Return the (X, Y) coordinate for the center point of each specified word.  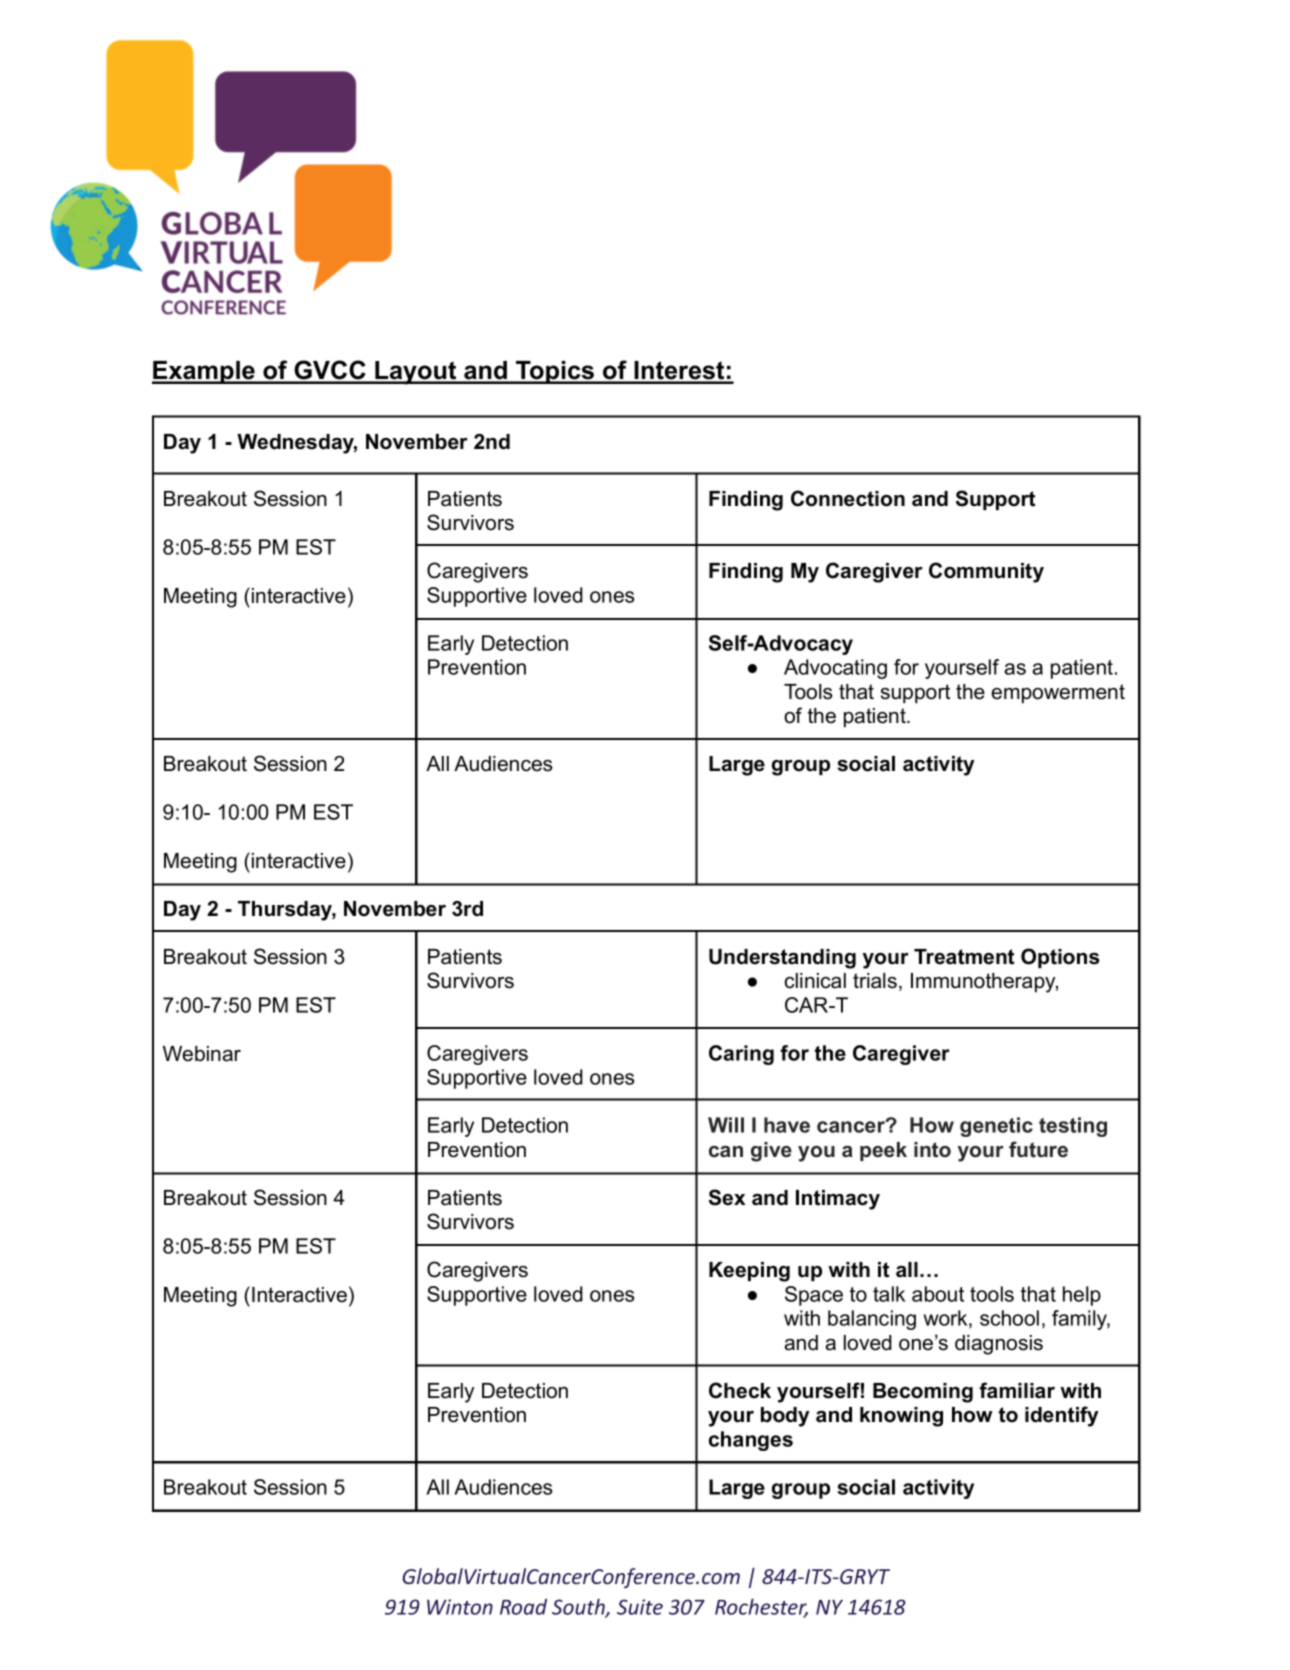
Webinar (202, 1054)
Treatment (964, 957)
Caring (741, 1055)
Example (204, 372)
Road (523, 1607)
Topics (555, 372)
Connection (848, 498)
